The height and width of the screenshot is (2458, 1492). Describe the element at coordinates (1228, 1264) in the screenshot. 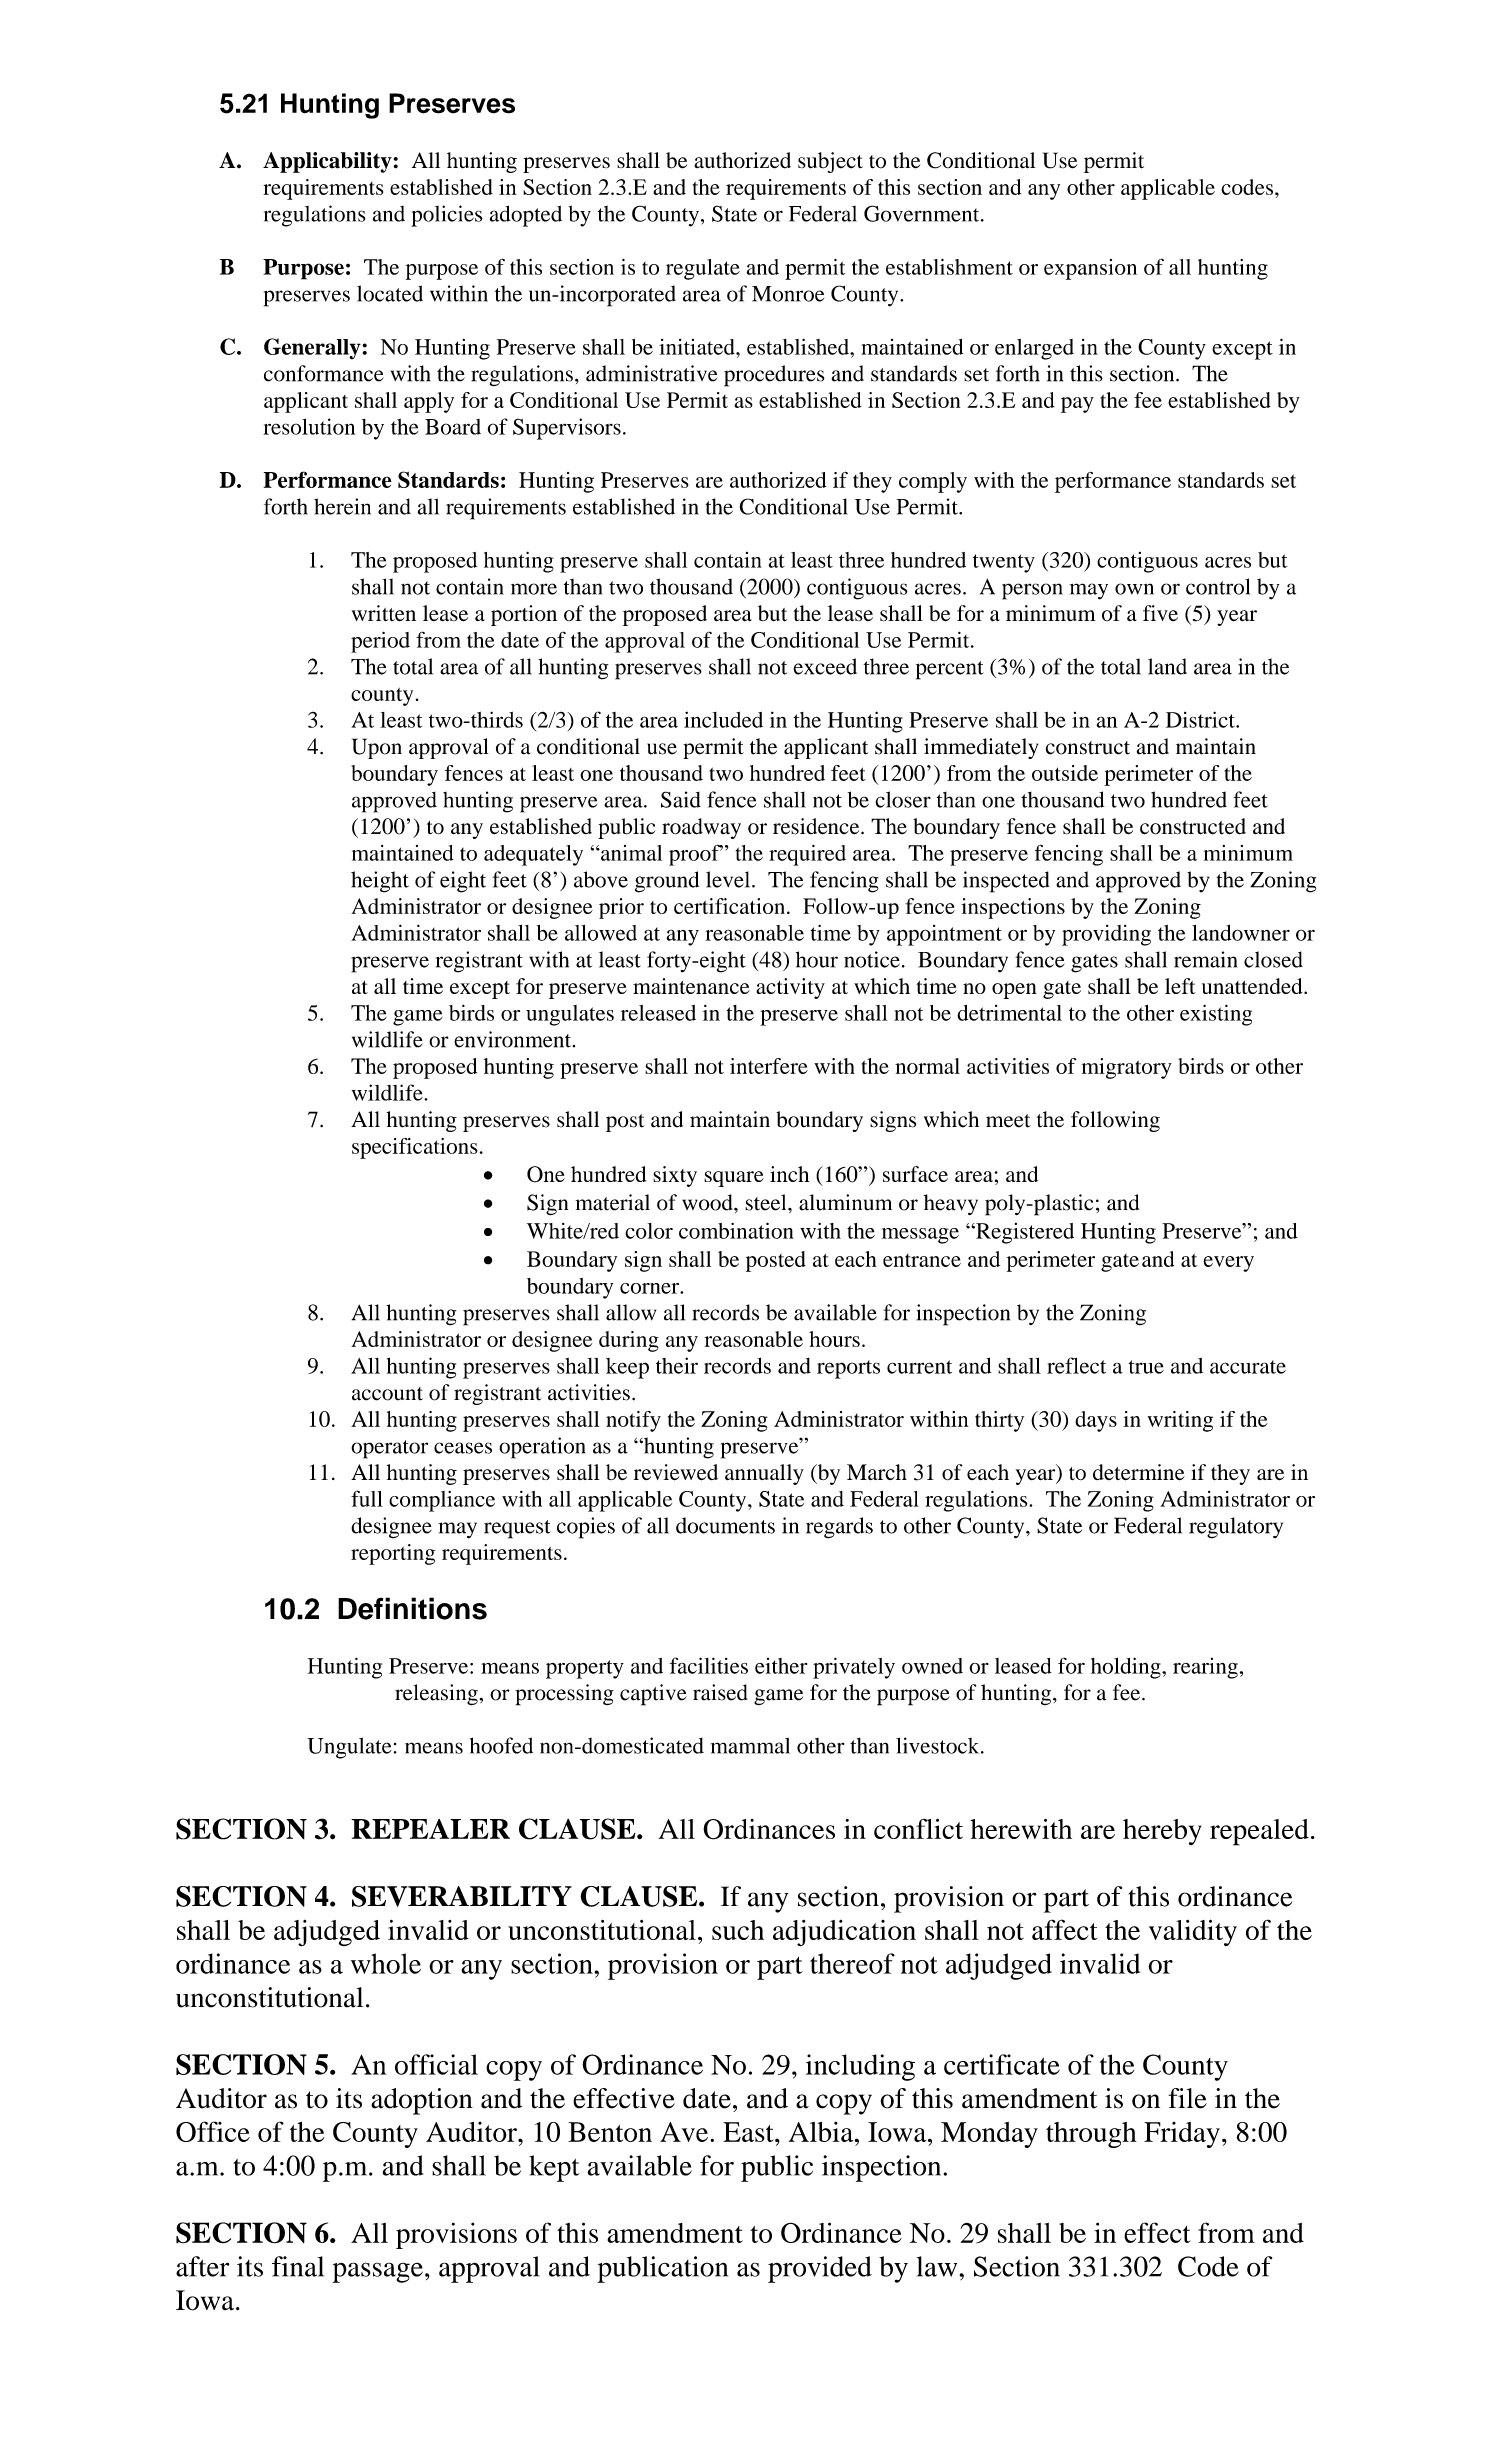

I see `every` at that location.
